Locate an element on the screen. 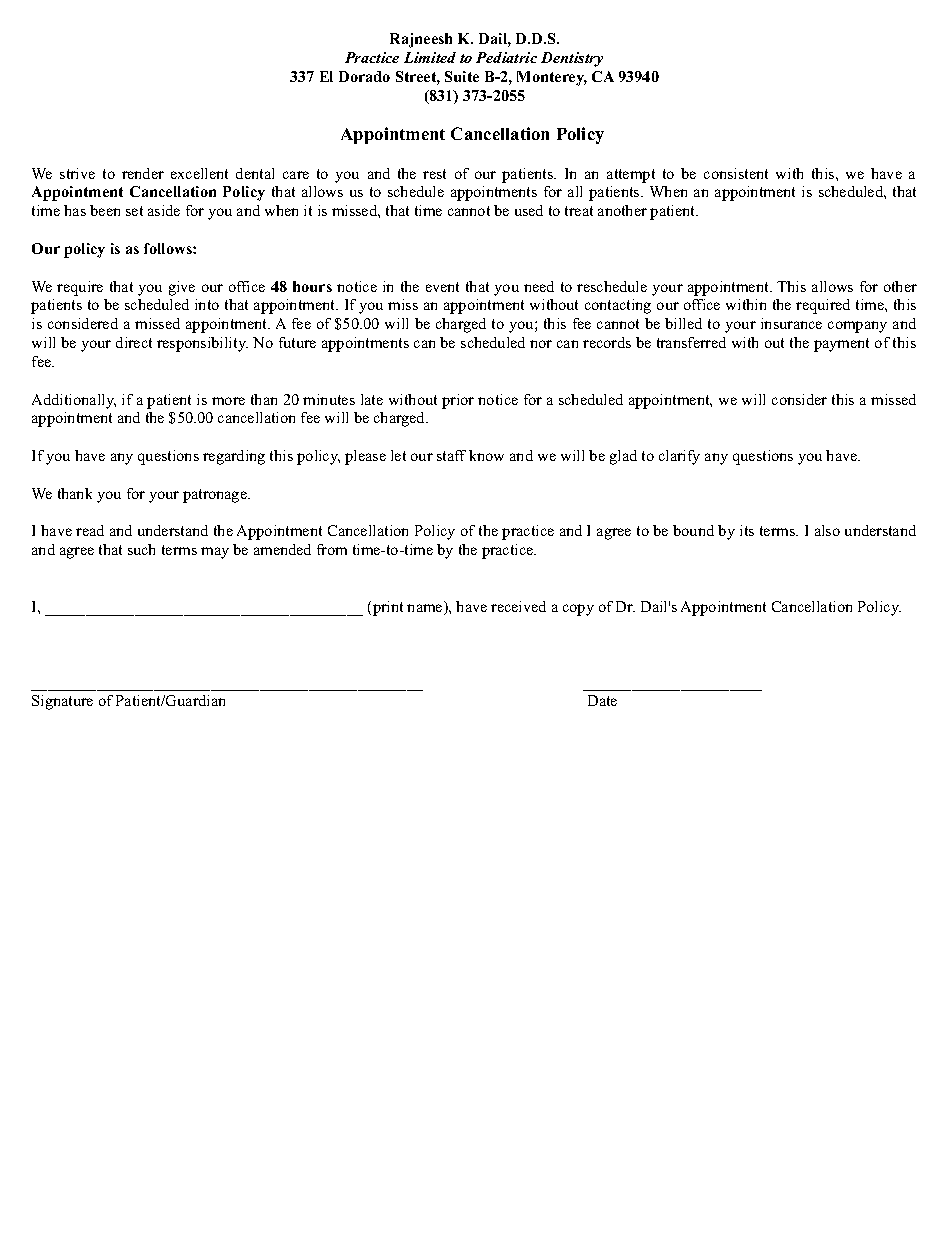  staff is located at coordinates (451, 455).
